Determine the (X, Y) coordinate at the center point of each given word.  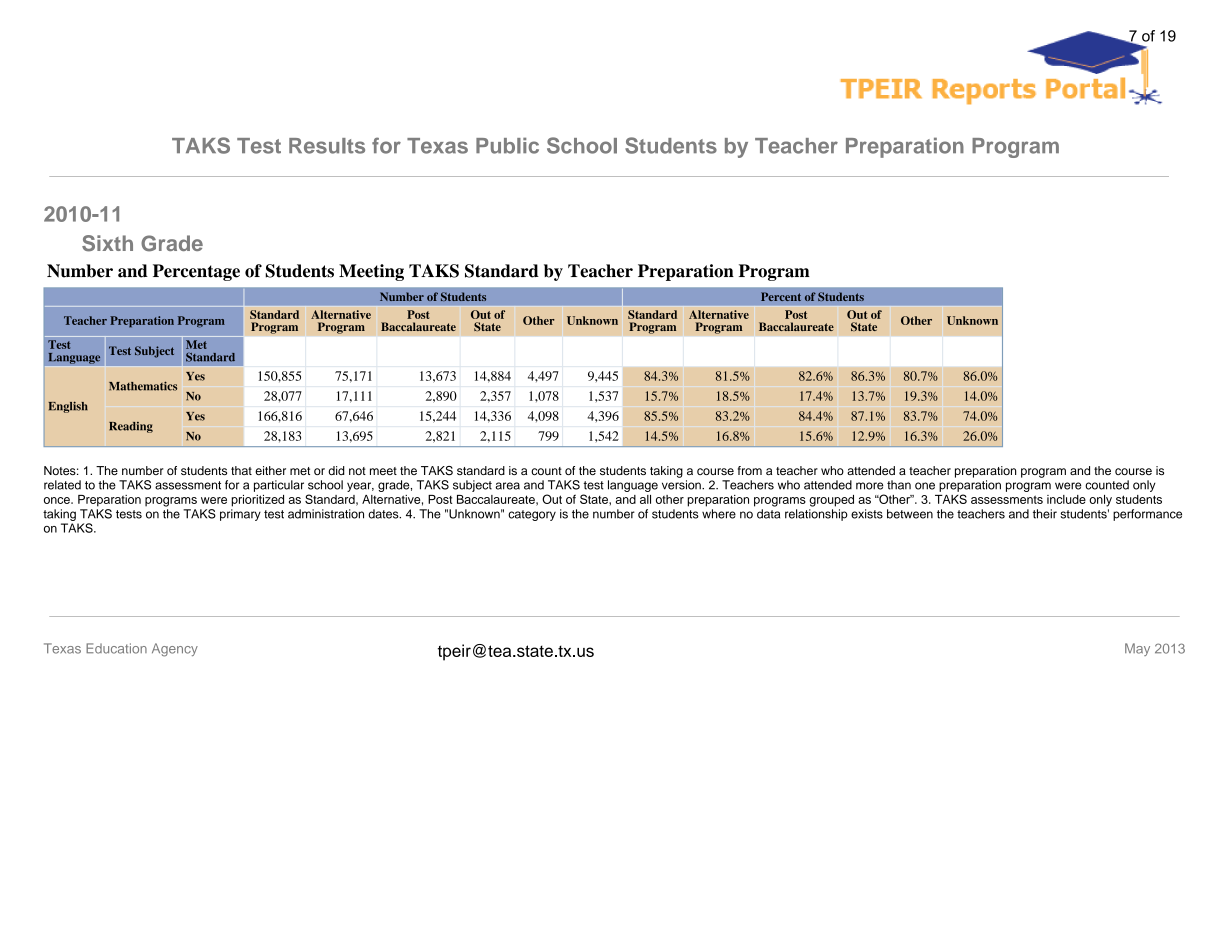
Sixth (107, 243)
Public (507, 145)
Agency (175, 650)
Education (116, 648)
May (1137, 649)
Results (327, 146)
